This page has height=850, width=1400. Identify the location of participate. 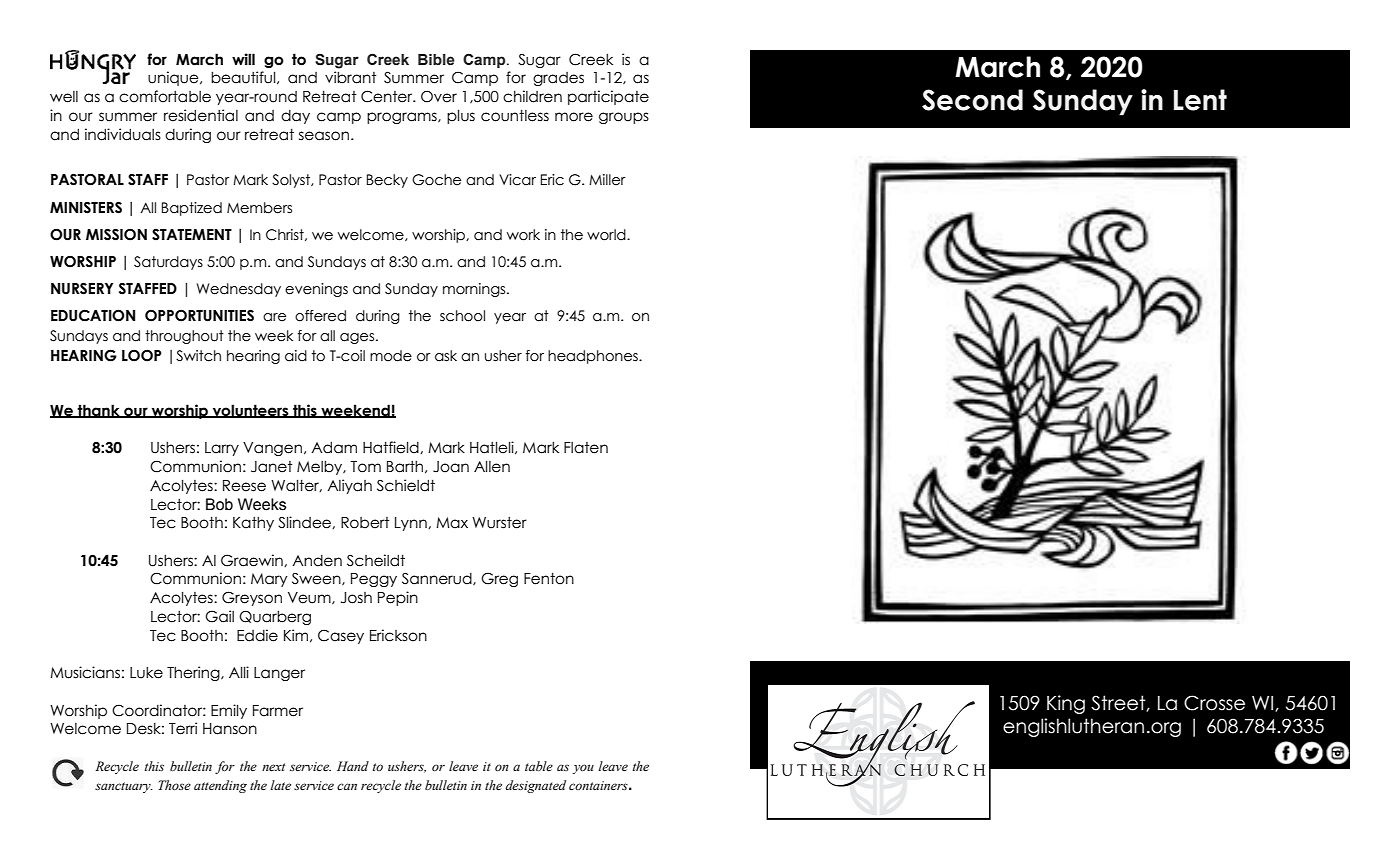
(608, 97).
